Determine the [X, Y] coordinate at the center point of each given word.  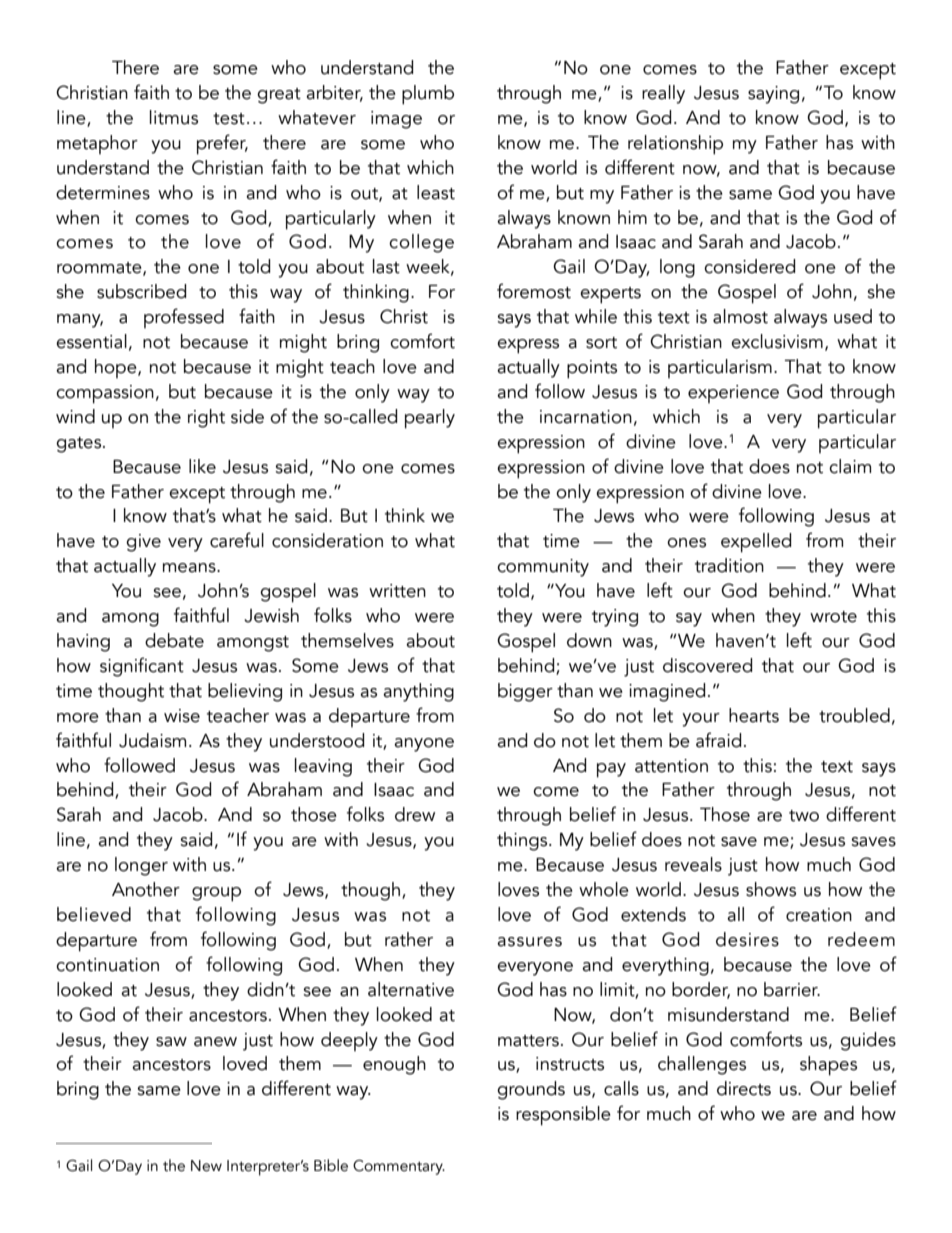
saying [773, 95]
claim [850, 466]
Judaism [152, 740]
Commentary [399, 1167]
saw [171, 1042]
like [202, 466]
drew [415, 814]
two [804, 816]
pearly [430, 419]
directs [744, 1088]
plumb [428, 95]
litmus [174, 117]
